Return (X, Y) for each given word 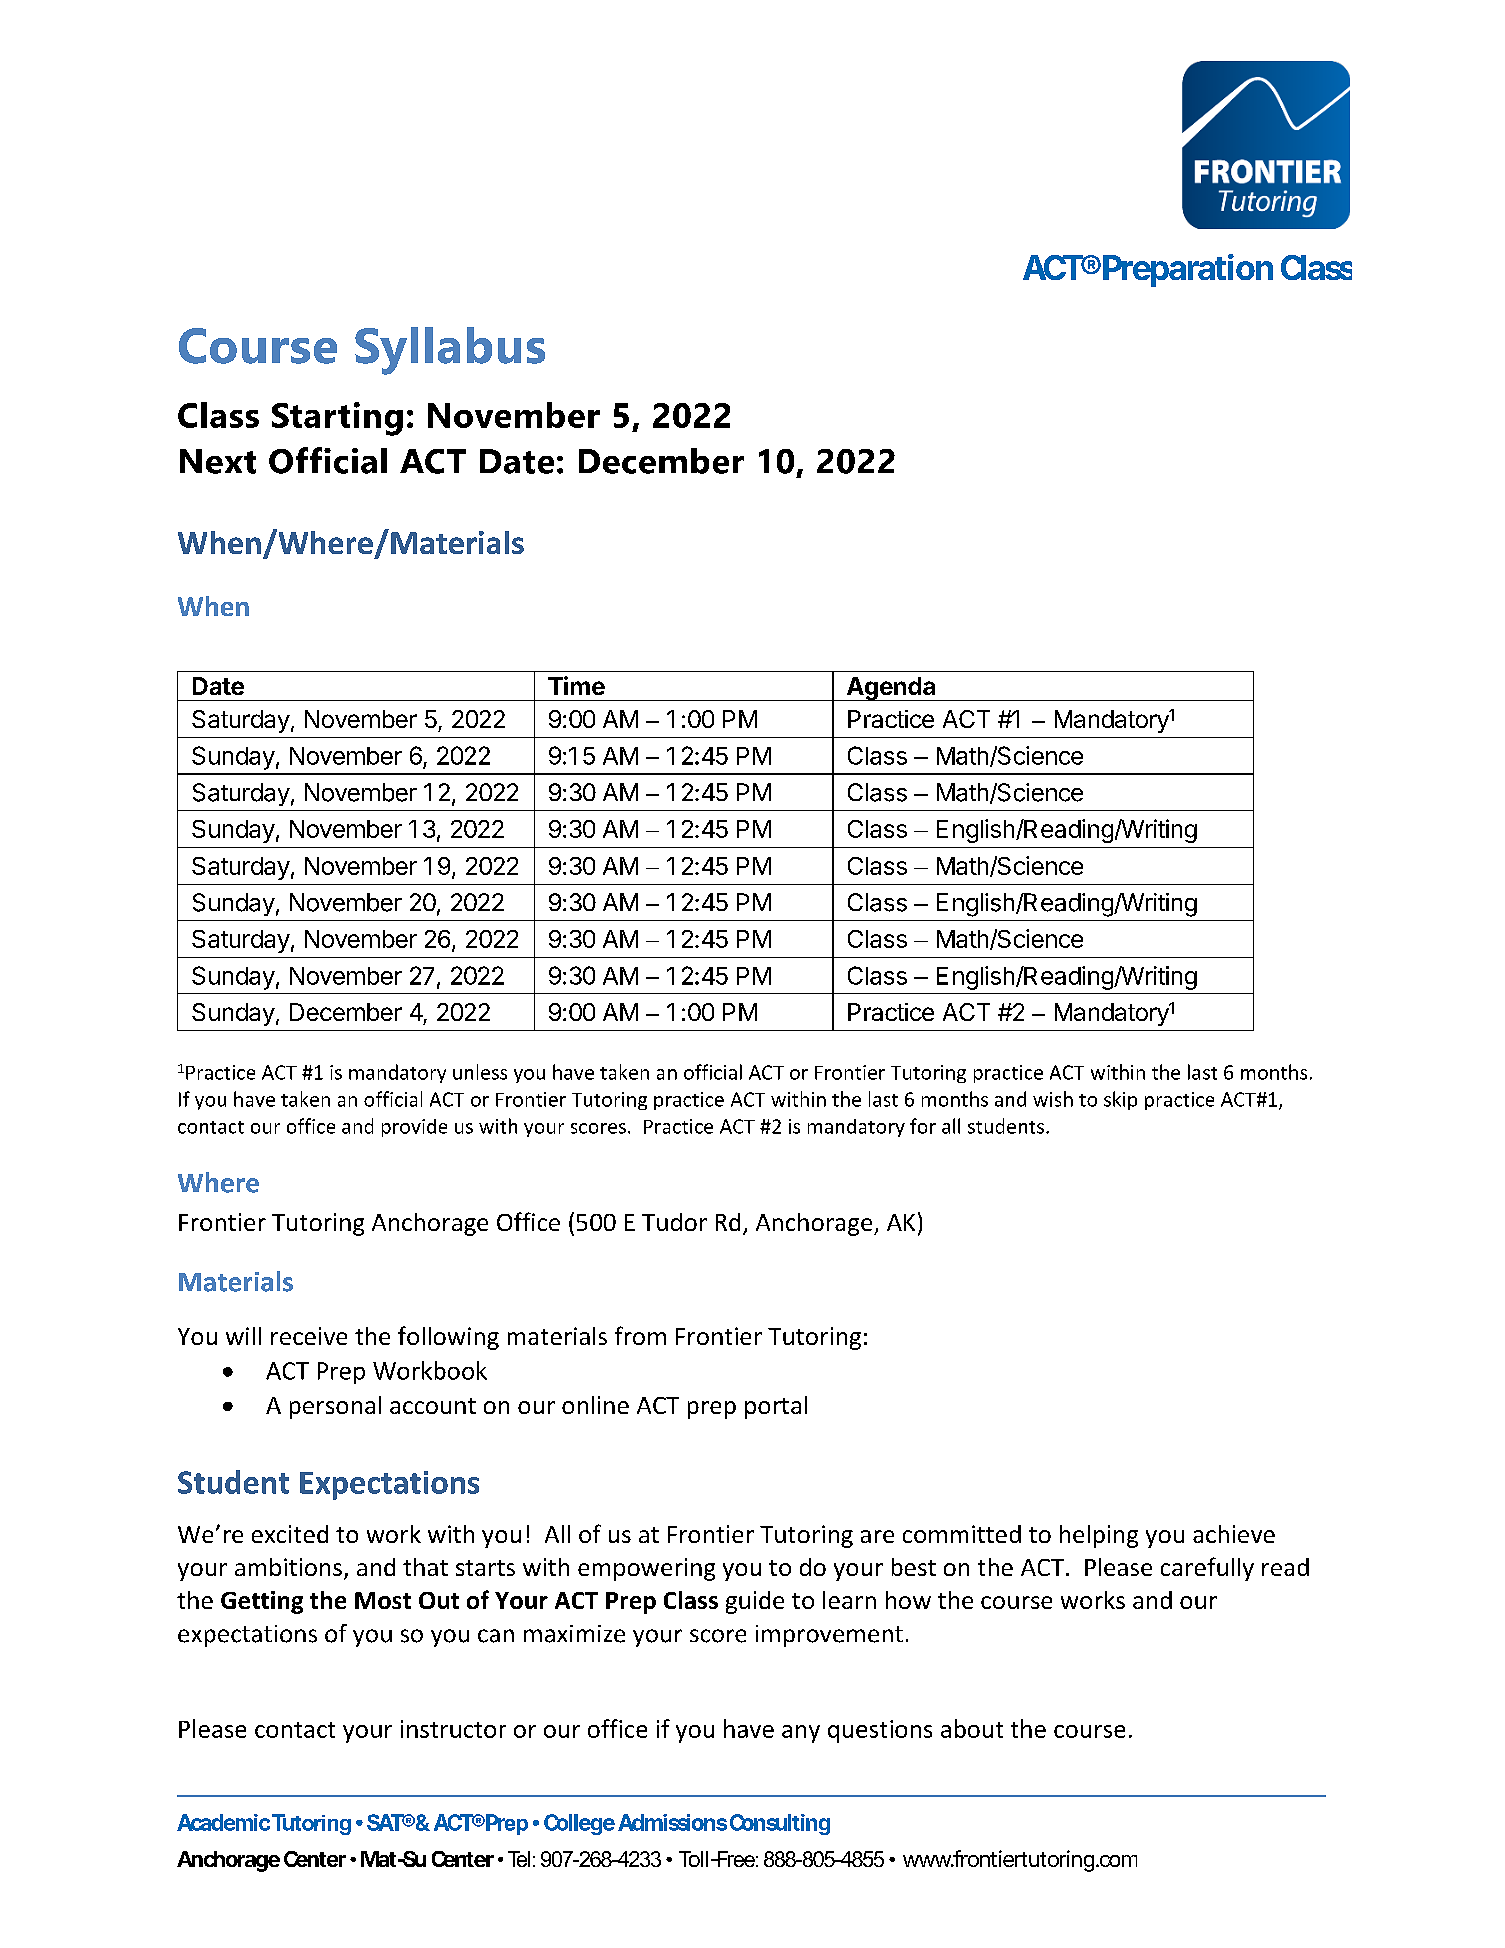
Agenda (891, 689)
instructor (453, 1729)
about (972, 1728)
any (801, 1734)
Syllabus (450, 351)
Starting (337, 419)
